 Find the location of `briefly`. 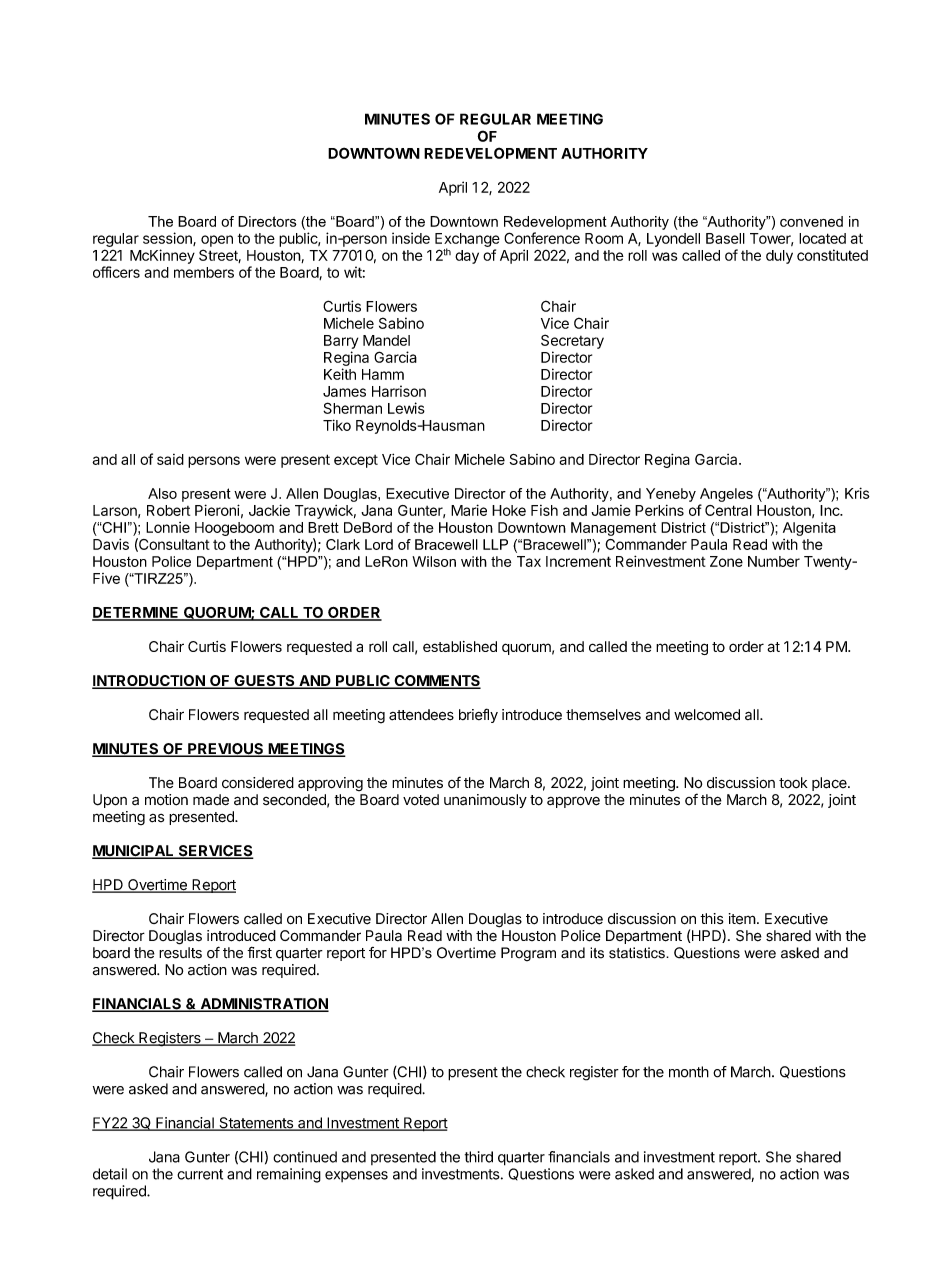

briefly is located at coordinates (478, 715).
